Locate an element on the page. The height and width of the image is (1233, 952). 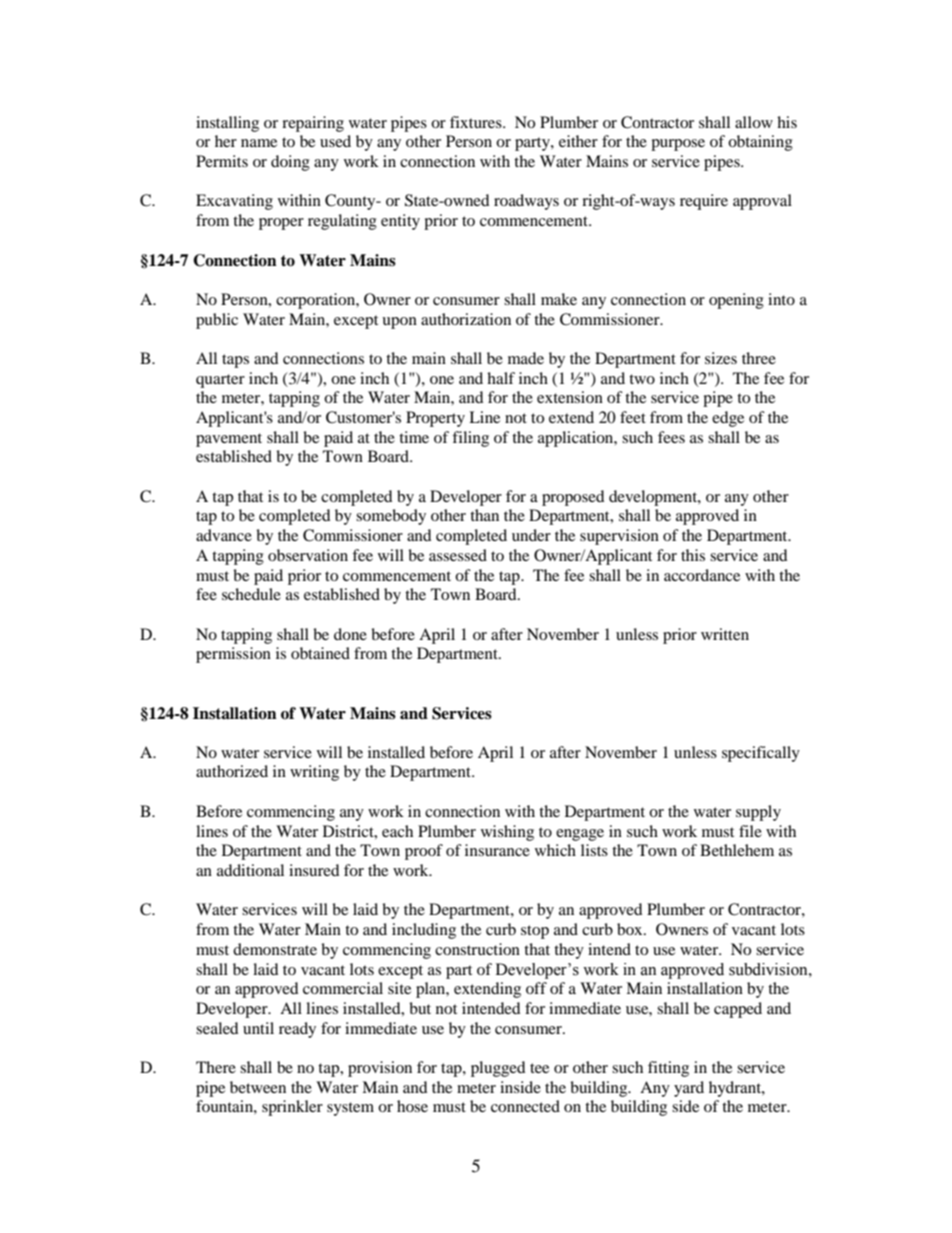
fixtures is located at coordinates (477, 122).
